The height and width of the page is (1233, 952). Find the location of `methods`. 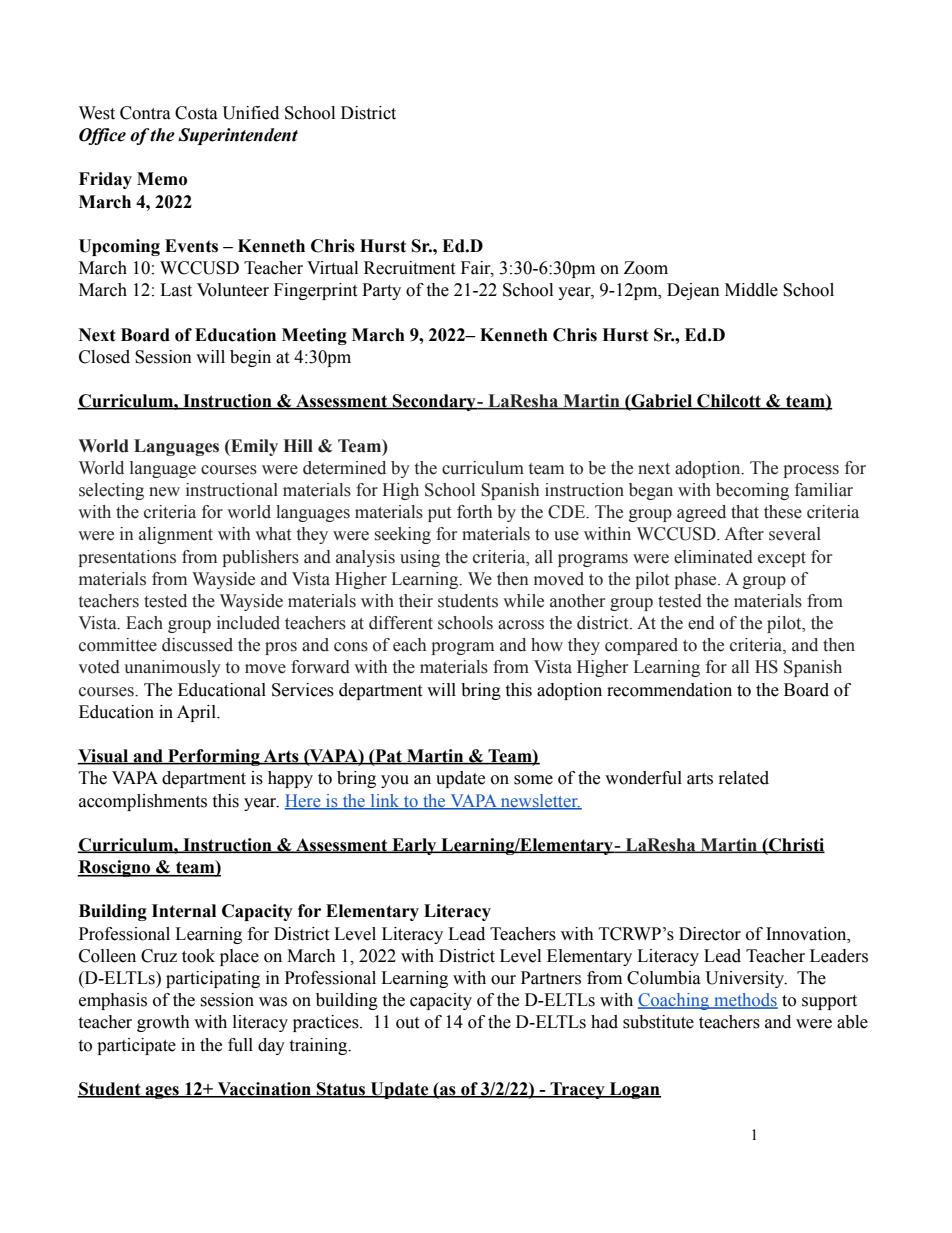

methods is located at coordinates (745, 1001).
